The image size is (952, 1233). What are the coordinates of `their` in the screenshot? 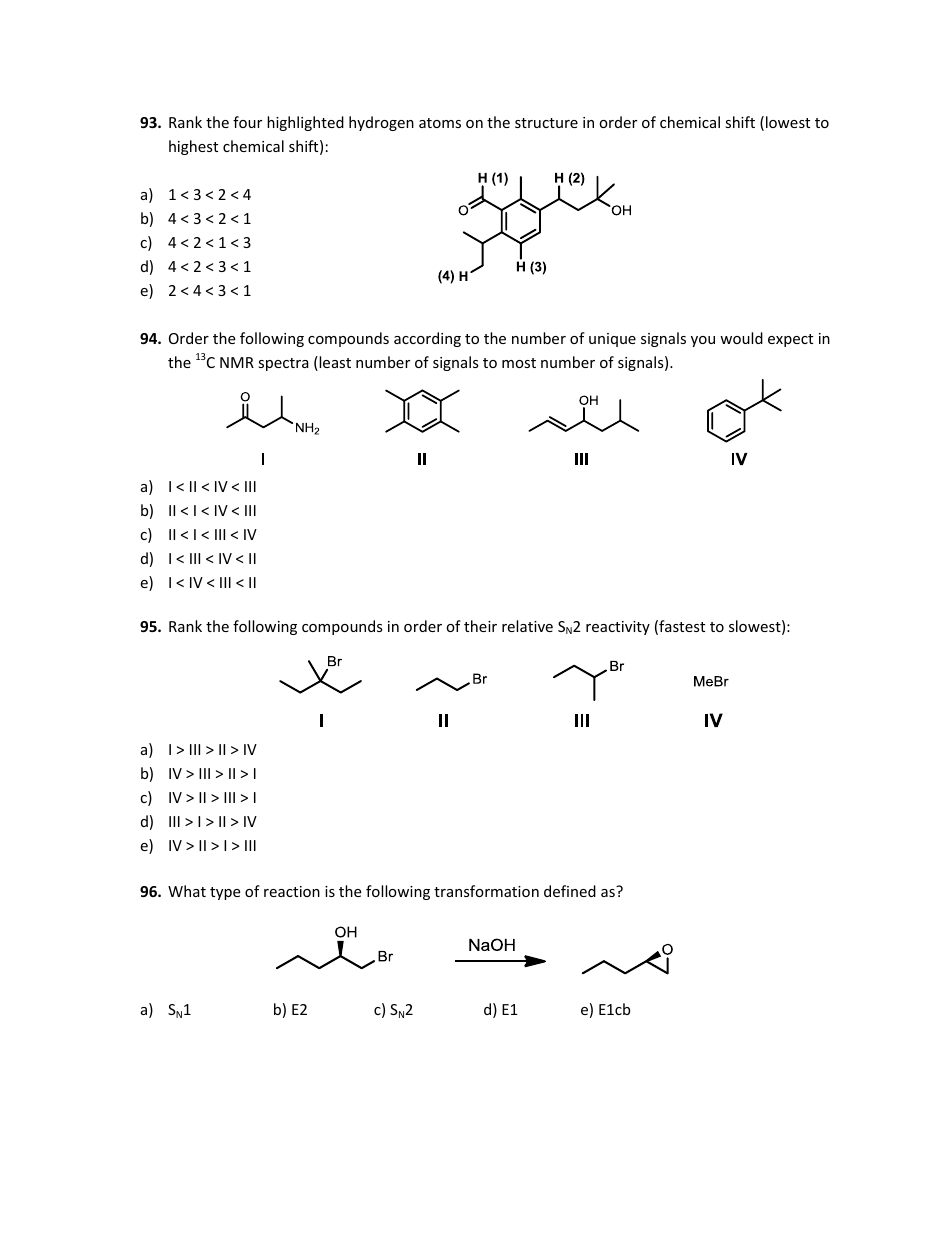 It's located at (480, 626).
